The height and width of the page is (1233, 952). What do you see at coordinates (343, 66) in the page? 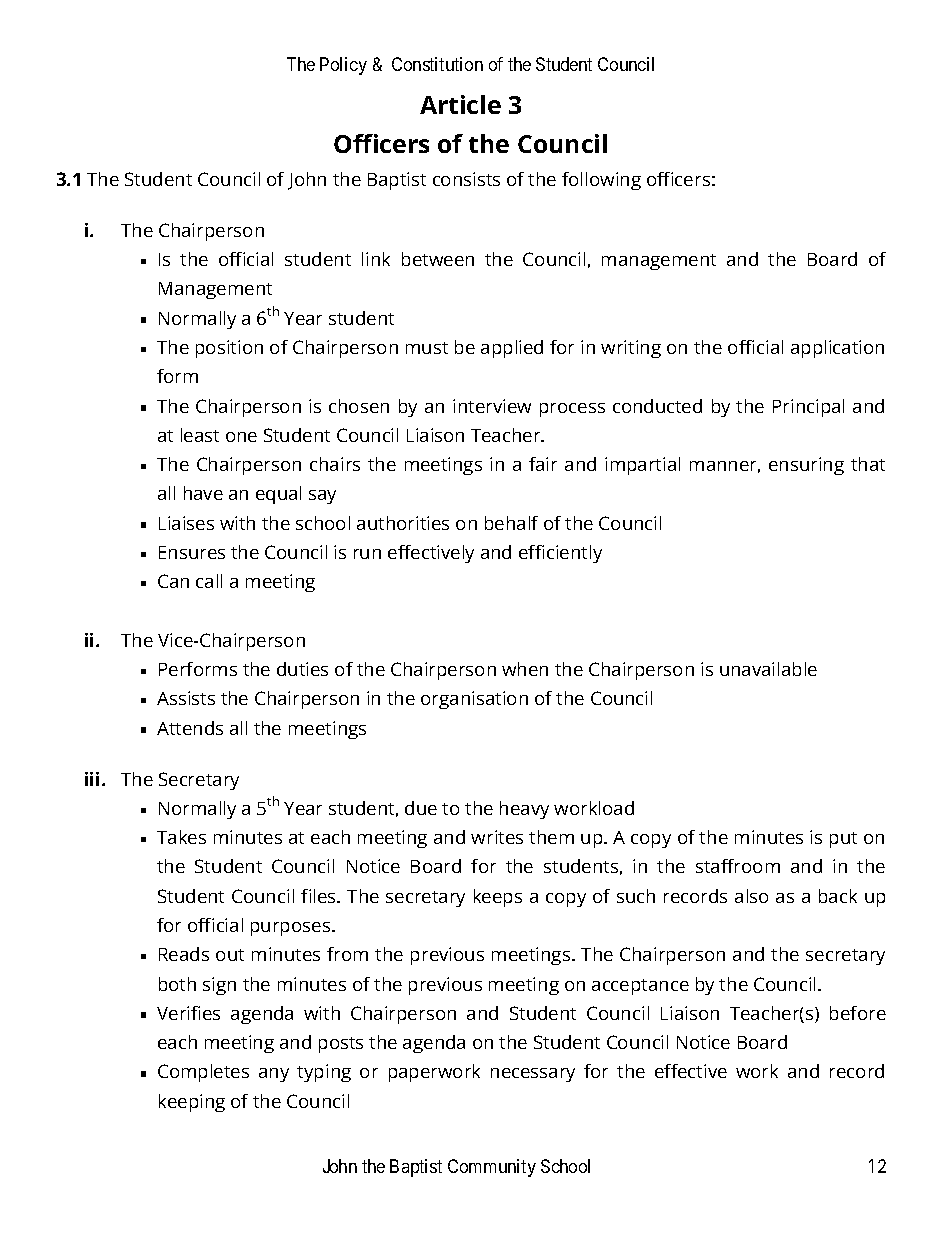
I see `Policy` at bounding box center [343, 66].
